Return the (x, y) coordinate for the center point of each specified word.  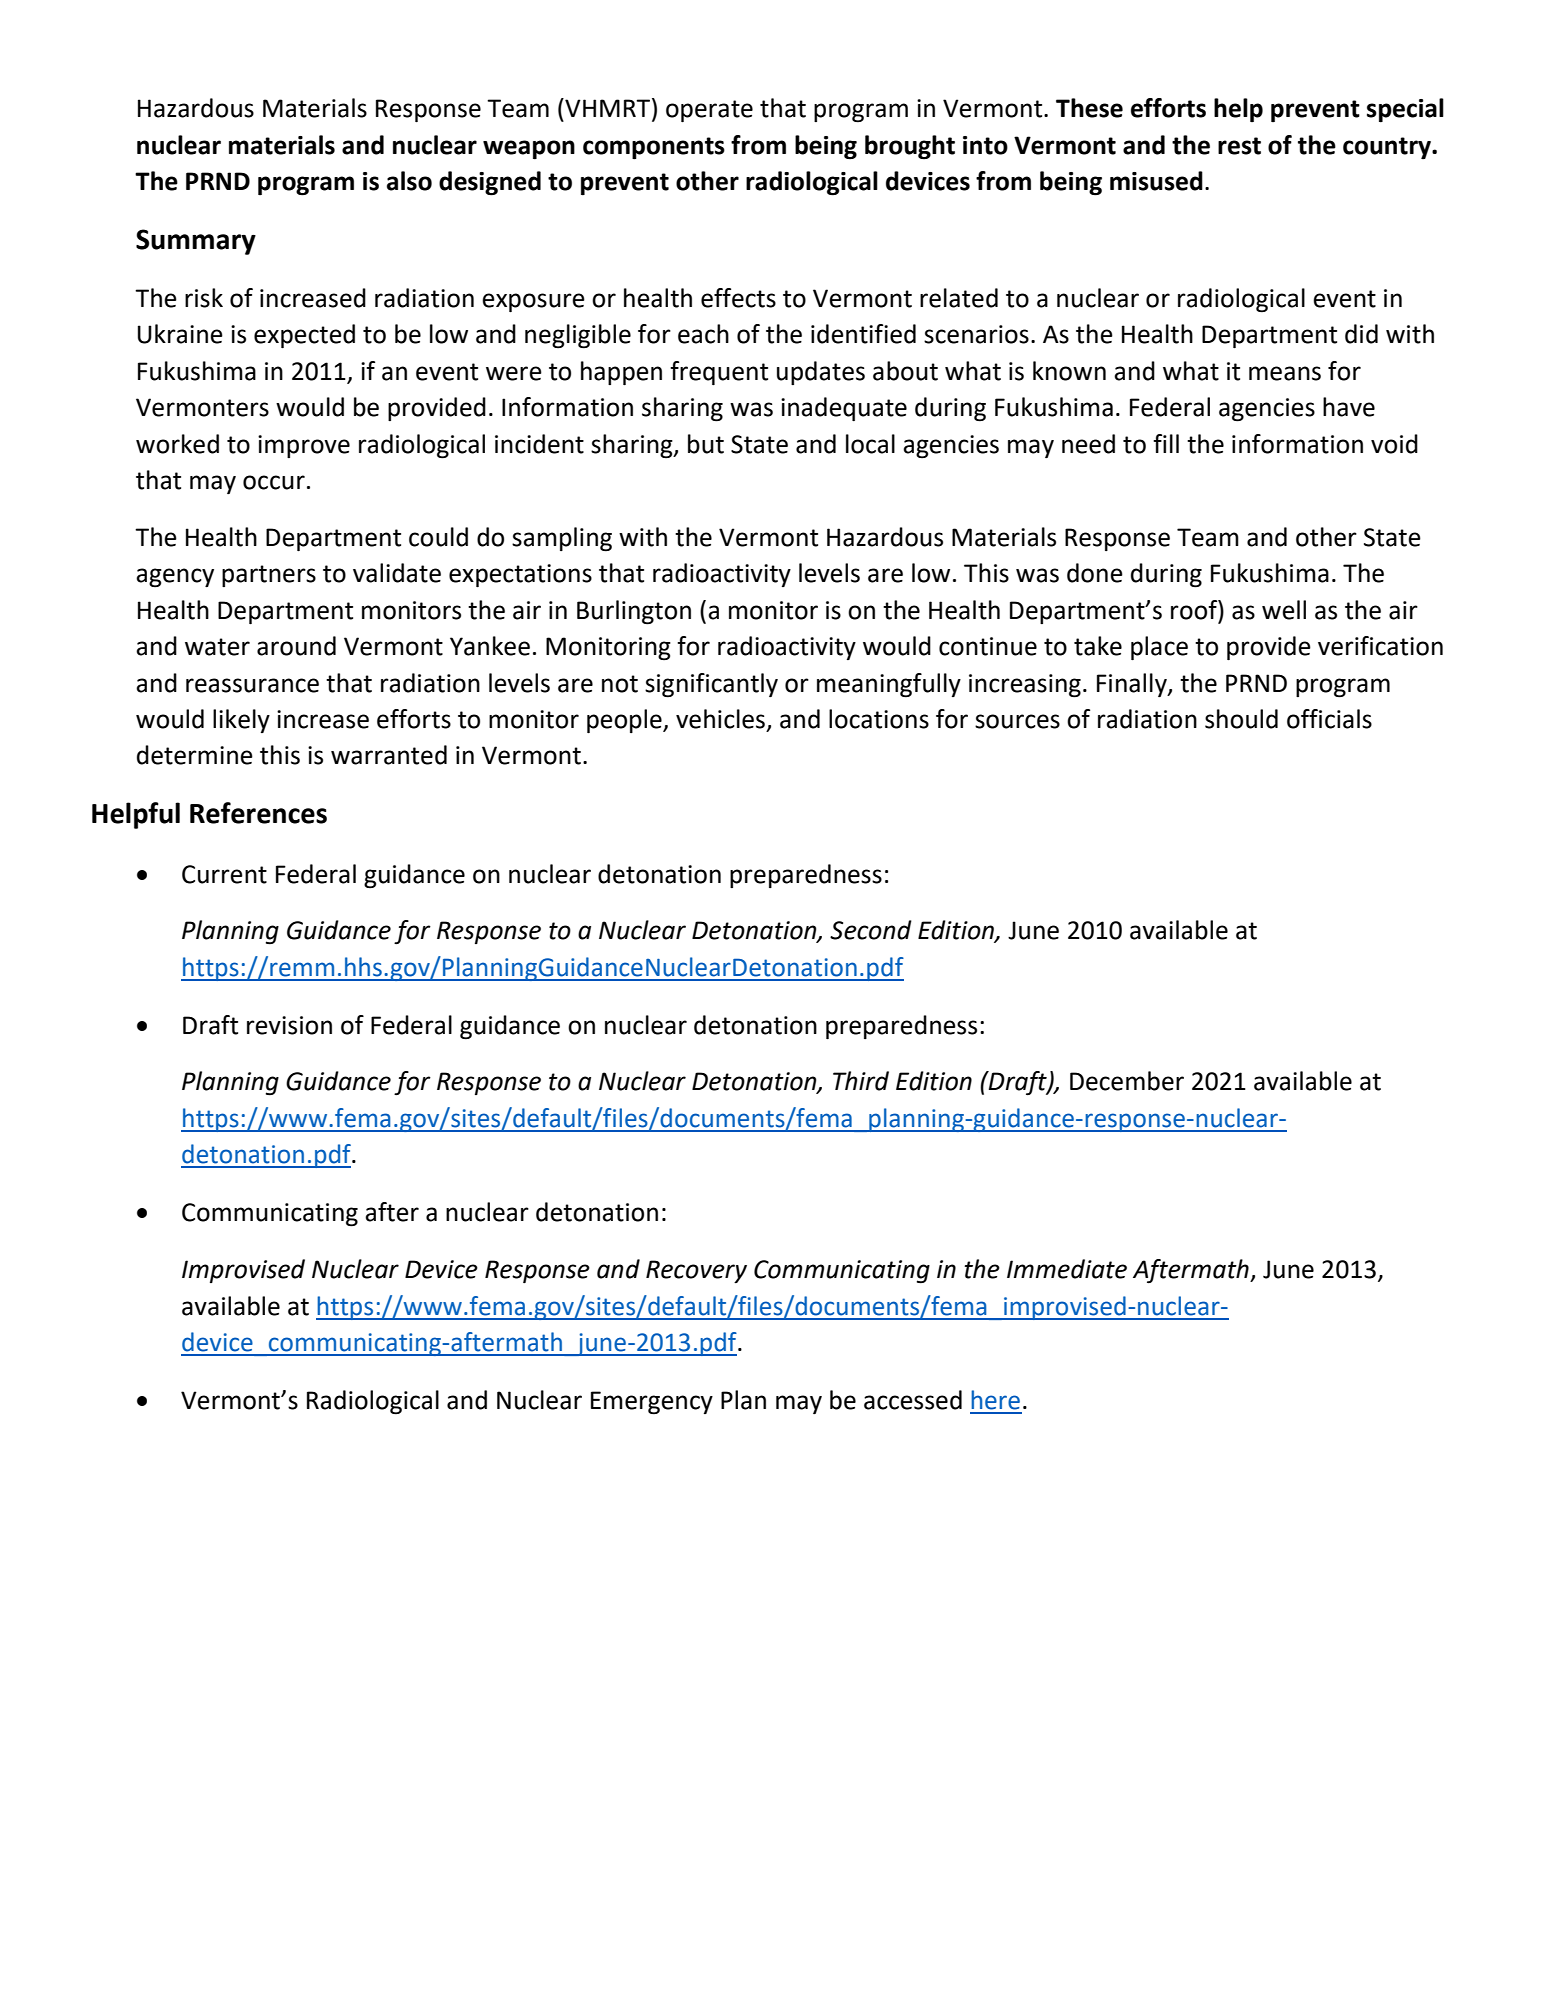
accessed (913, 1400)
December (1127, 1081)
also (409, 181)
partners (269, 576)
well (1284, 610)
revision (289, 1025)
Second (871, 930)
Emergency (652, 1403)
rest (1239, 146)
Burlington (634, 612)
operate (709, 111)
